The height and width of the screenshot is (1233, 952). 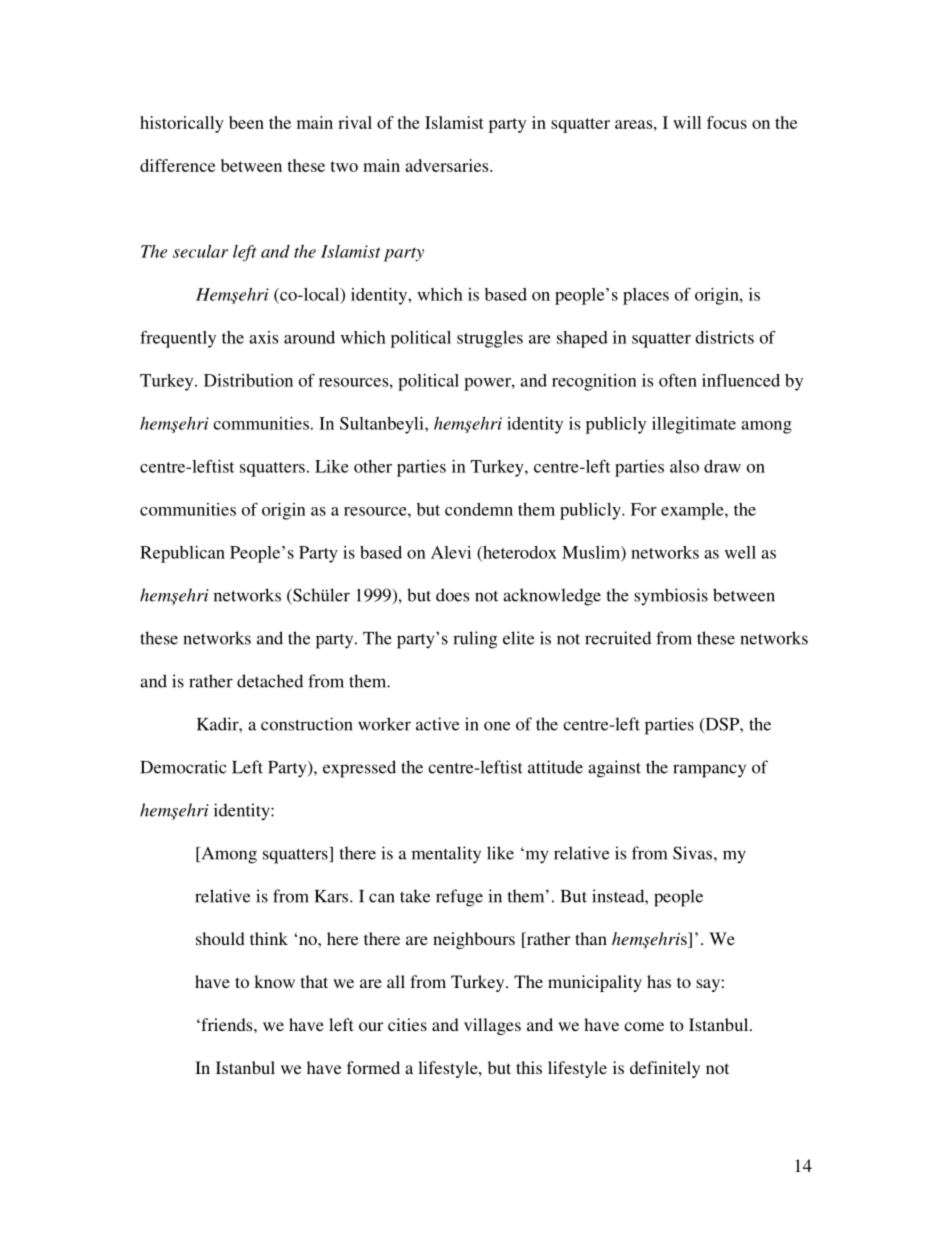 I want to click on active, so click(x=437, y=724).
